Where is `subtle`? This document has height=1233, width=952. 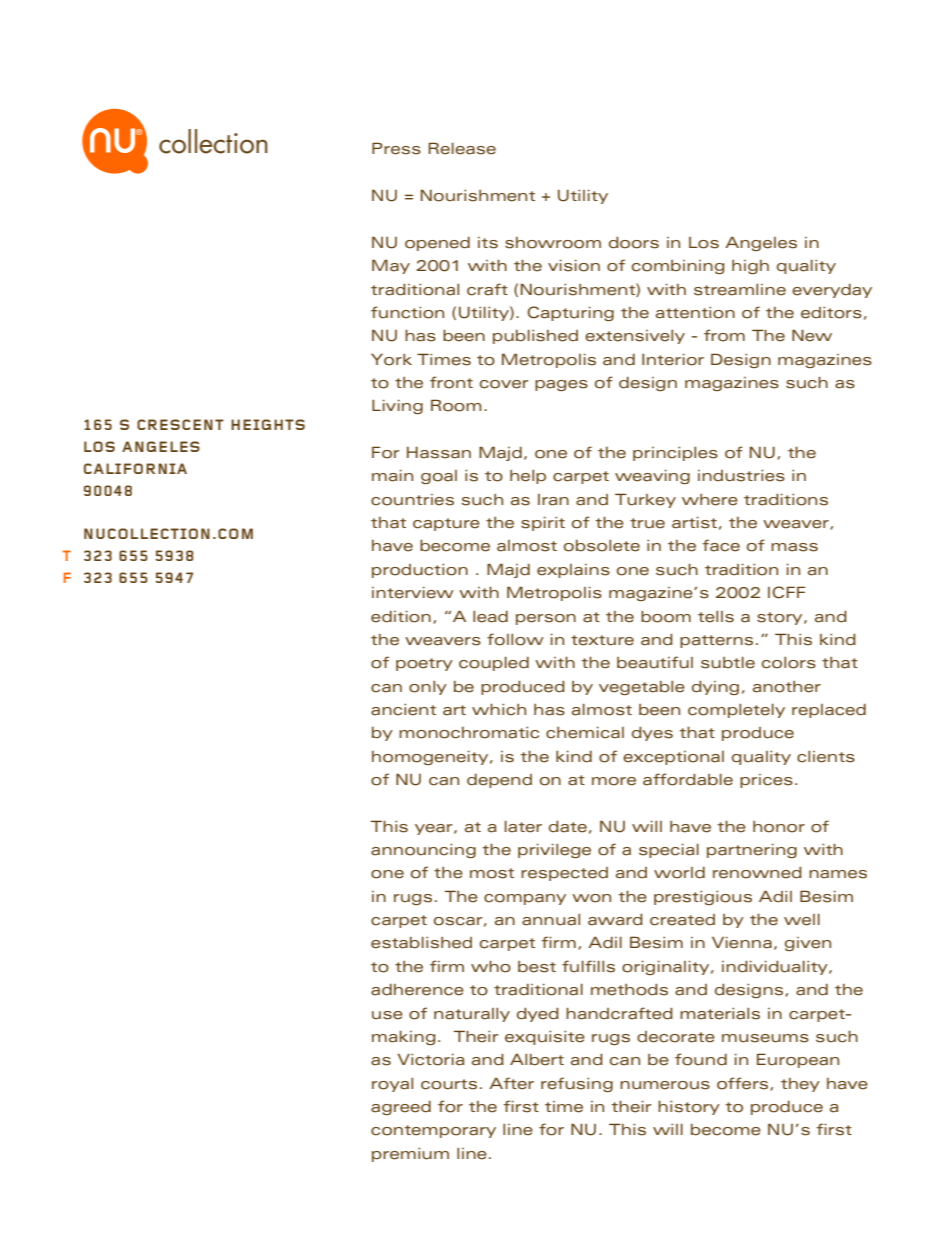 subtle is located at coordinates (728, 663).
